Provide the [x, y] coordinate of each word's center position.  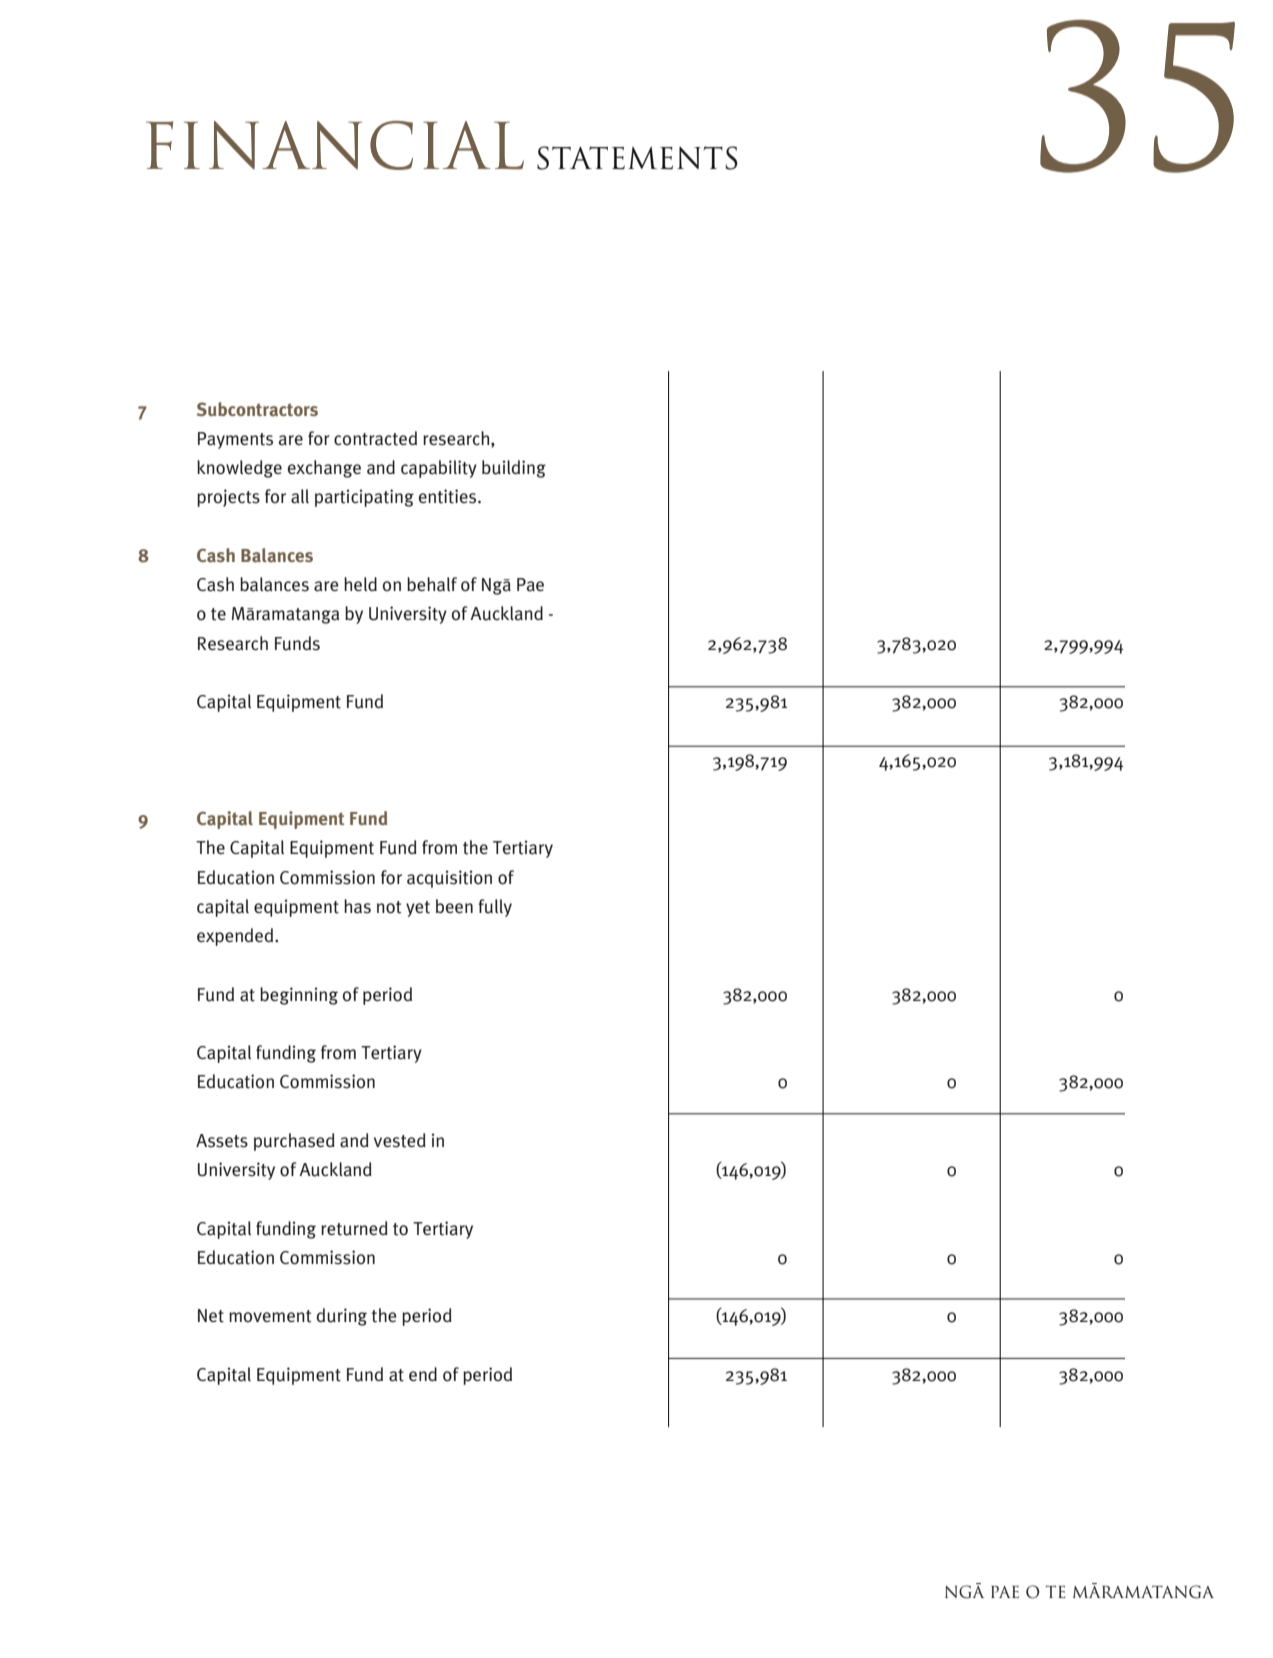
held [360, 584]
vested [400, 1140]
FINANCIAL [335, 145]
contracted [375, 438]
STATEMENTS [637, 158]
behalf [432, 584]
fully [495, 908]
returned [354, 1228]
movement [270, 1316]
